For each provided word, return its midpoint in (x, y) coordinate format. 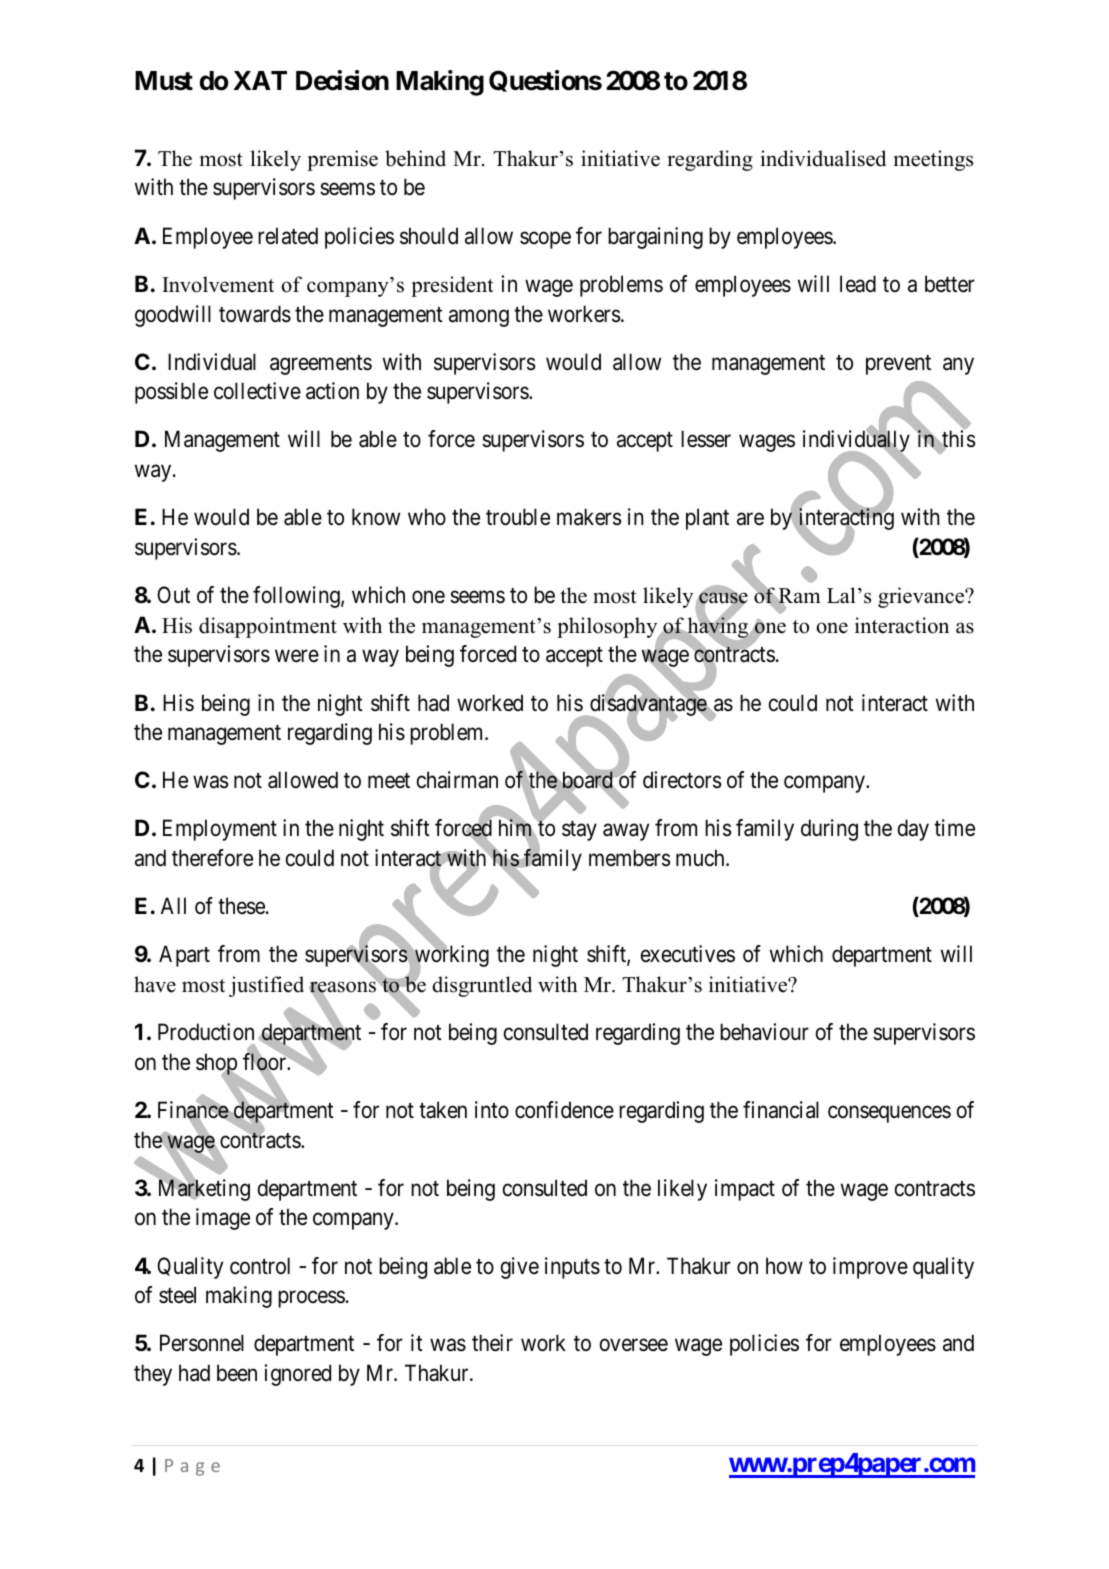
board (588, 780)
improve (870, 1268)
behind (415, 158)
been (237, 1373)
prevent (898, 365)
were (297, 656)
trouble (518, 517)
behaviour (764, 1032)
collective (257, 391)
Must (164, 81)
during (829, 830)
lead (858, 284)
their (492, 1343)
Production (206, 1032)
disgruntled (482, 986)
